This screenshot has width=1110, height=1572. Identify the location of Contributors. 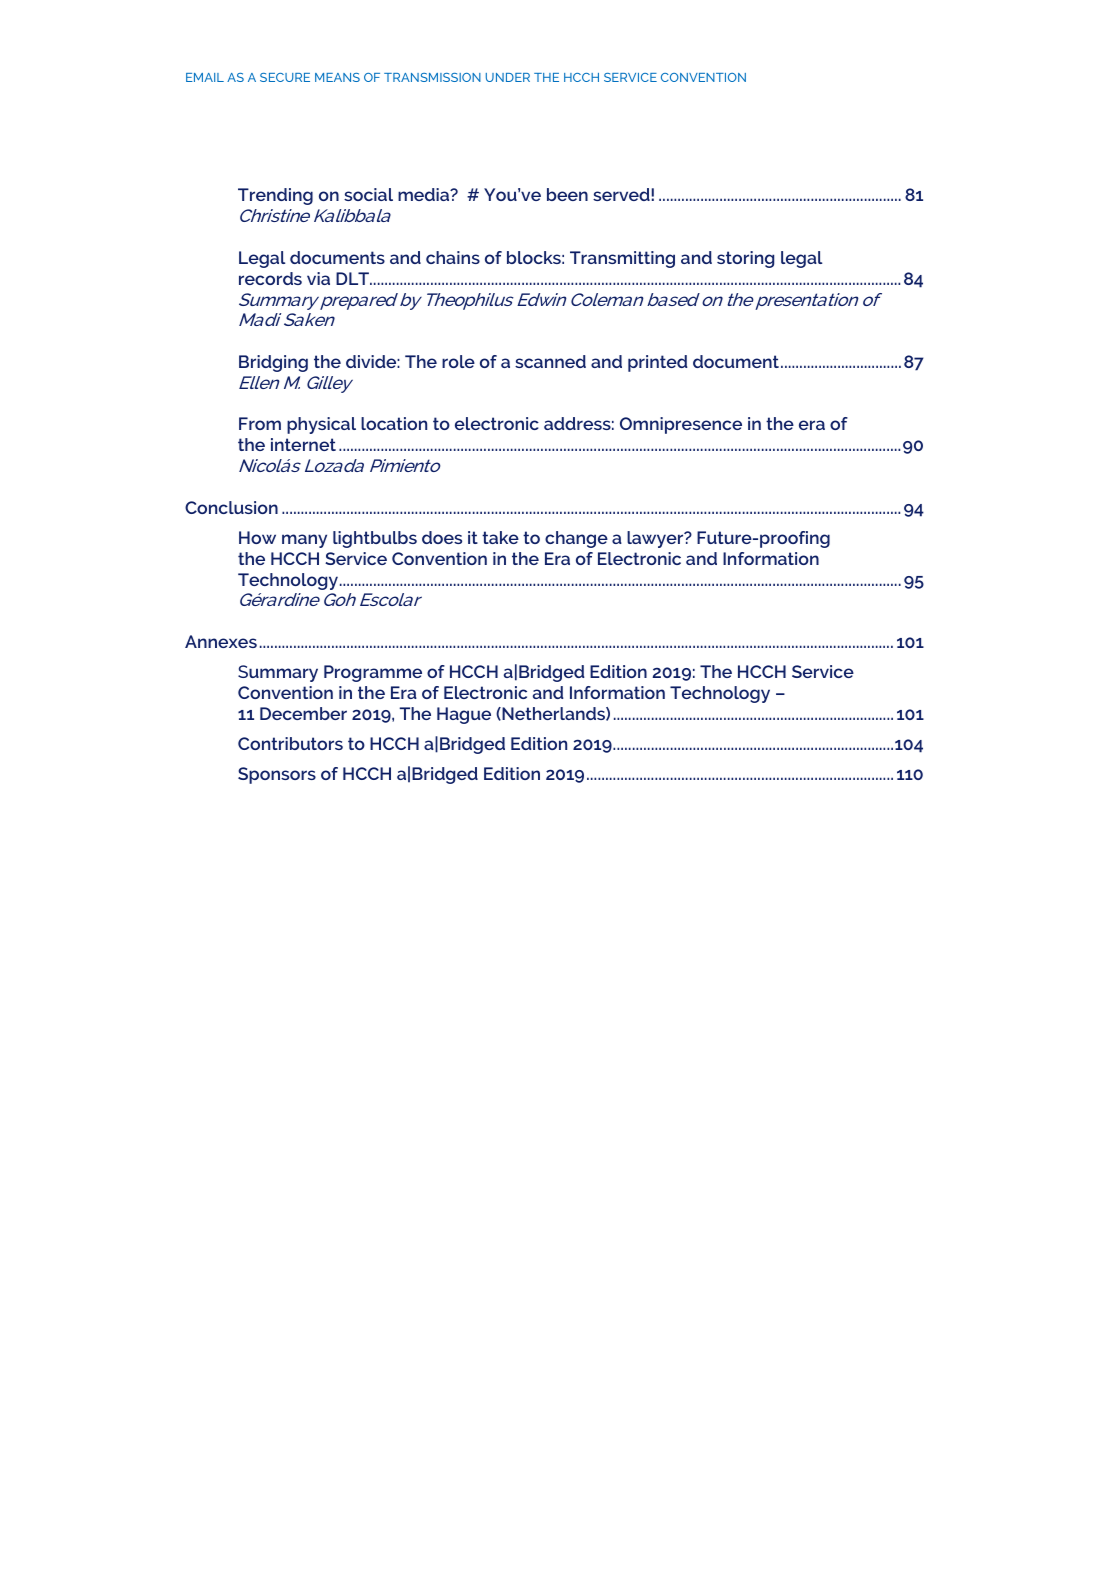
(290, 743).
